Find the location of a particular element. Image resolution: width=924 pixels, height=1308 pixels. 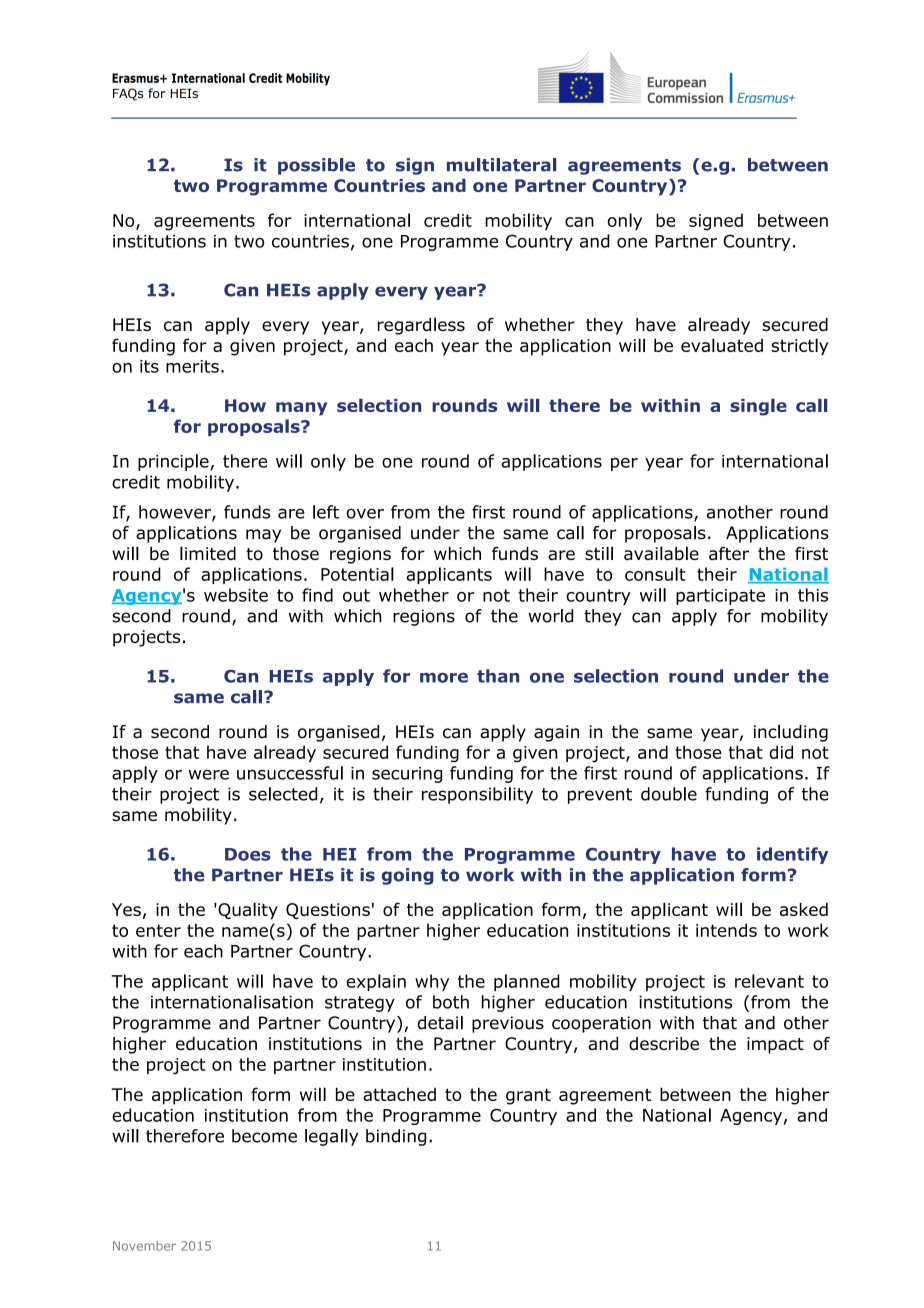

intends is located at coordinates (726, 930).
